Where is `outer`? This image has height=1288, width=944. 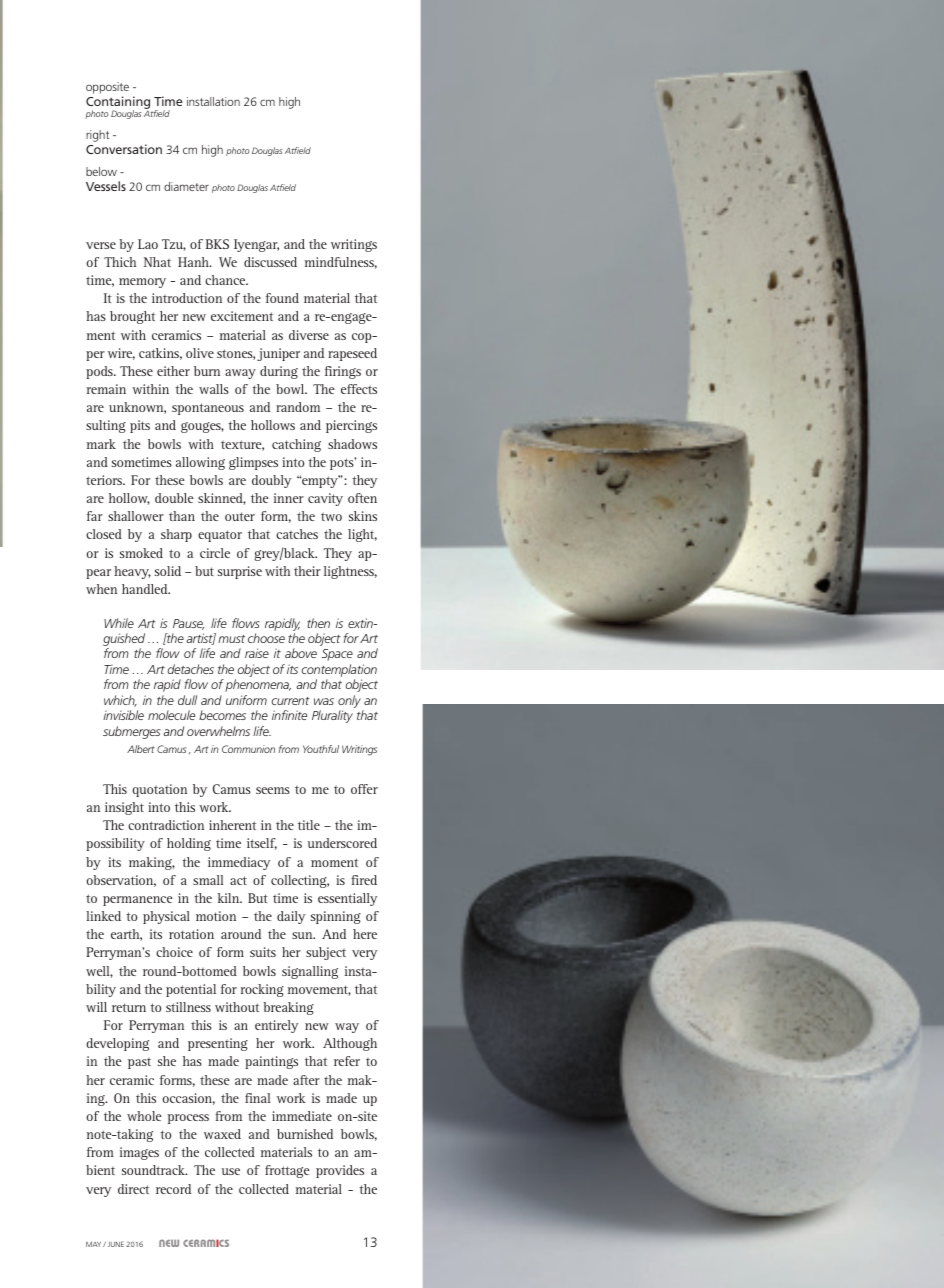
outer is located at coordinates (240, 516).
